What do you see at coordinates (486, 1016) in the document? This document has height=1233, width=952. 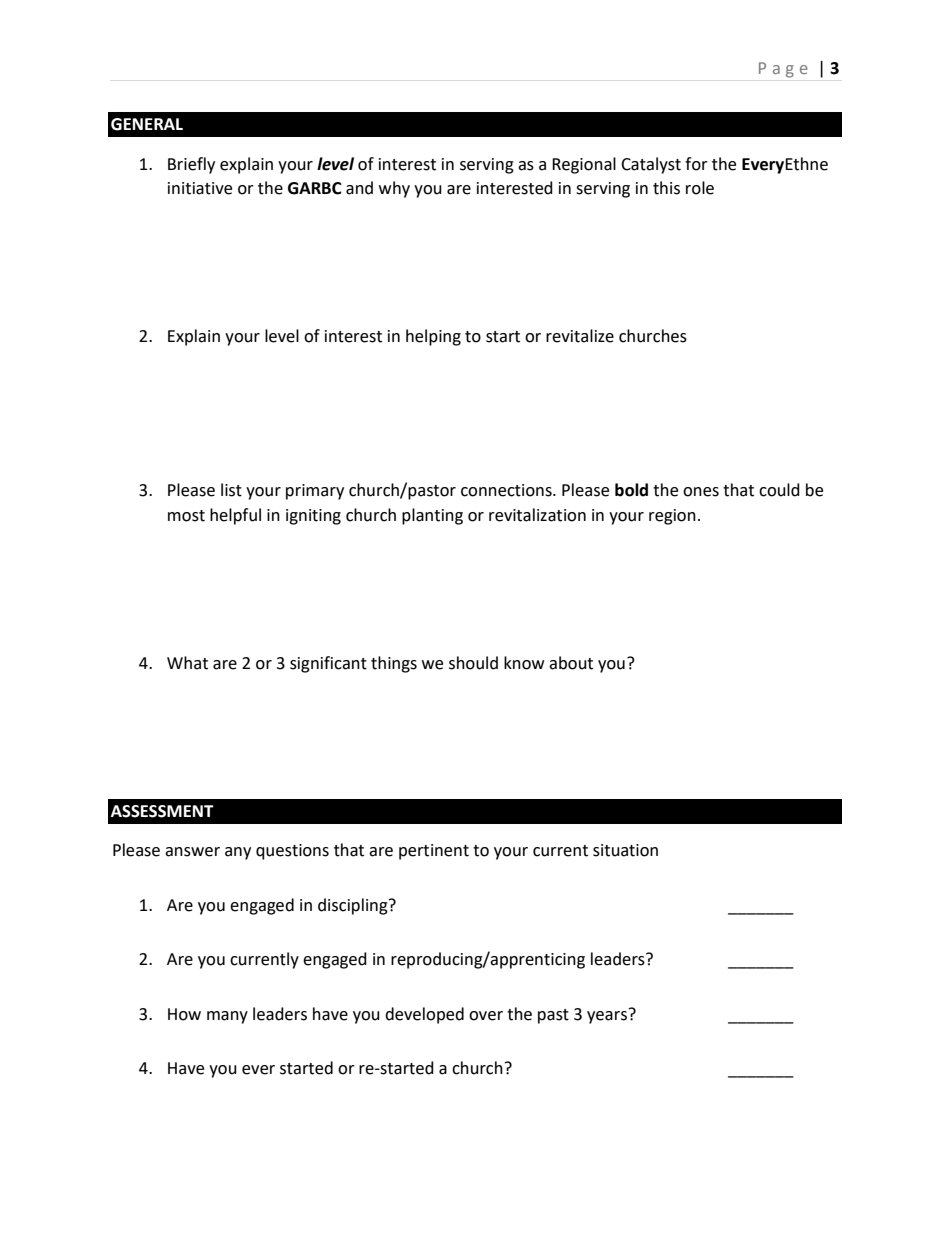 I see `over` at bounding box center [486, 1016].
